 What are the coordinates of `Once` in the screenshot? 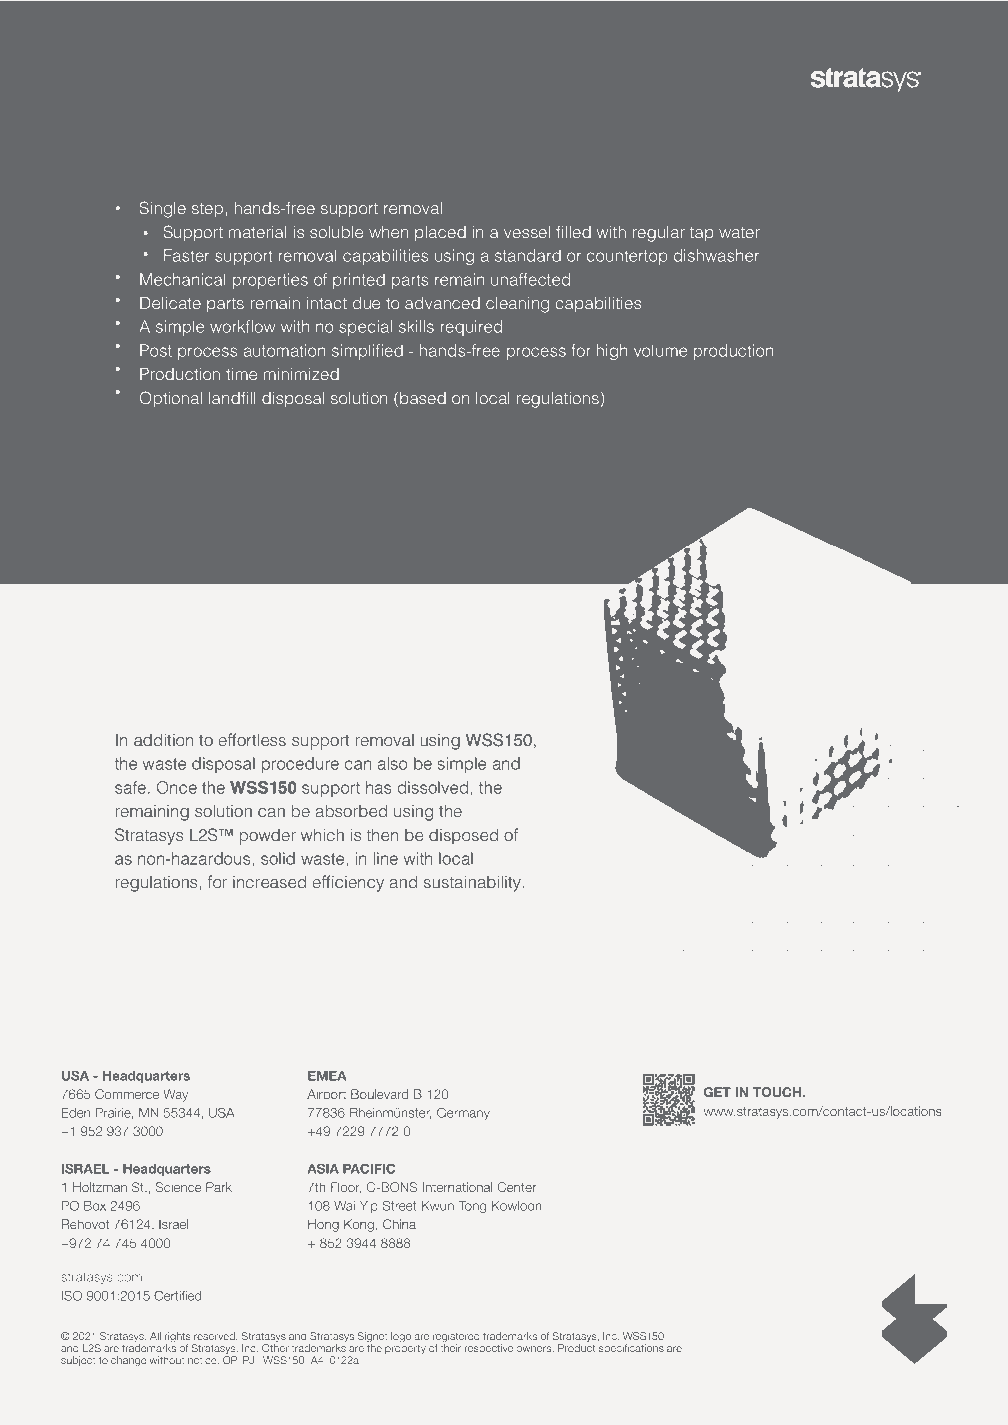 It's located at (177, 787).
